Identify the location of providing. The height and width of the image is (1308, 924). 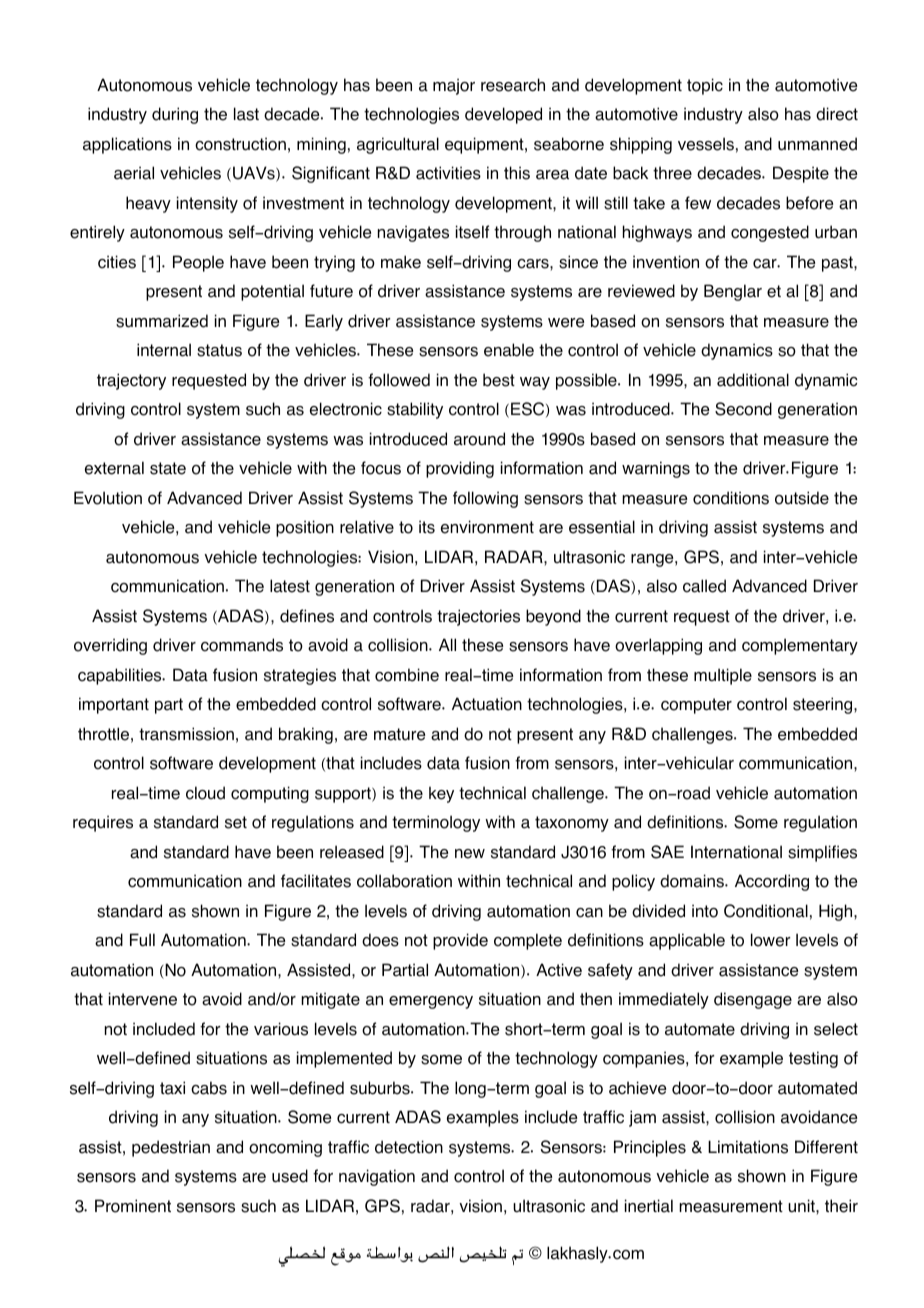
(460, 469).
